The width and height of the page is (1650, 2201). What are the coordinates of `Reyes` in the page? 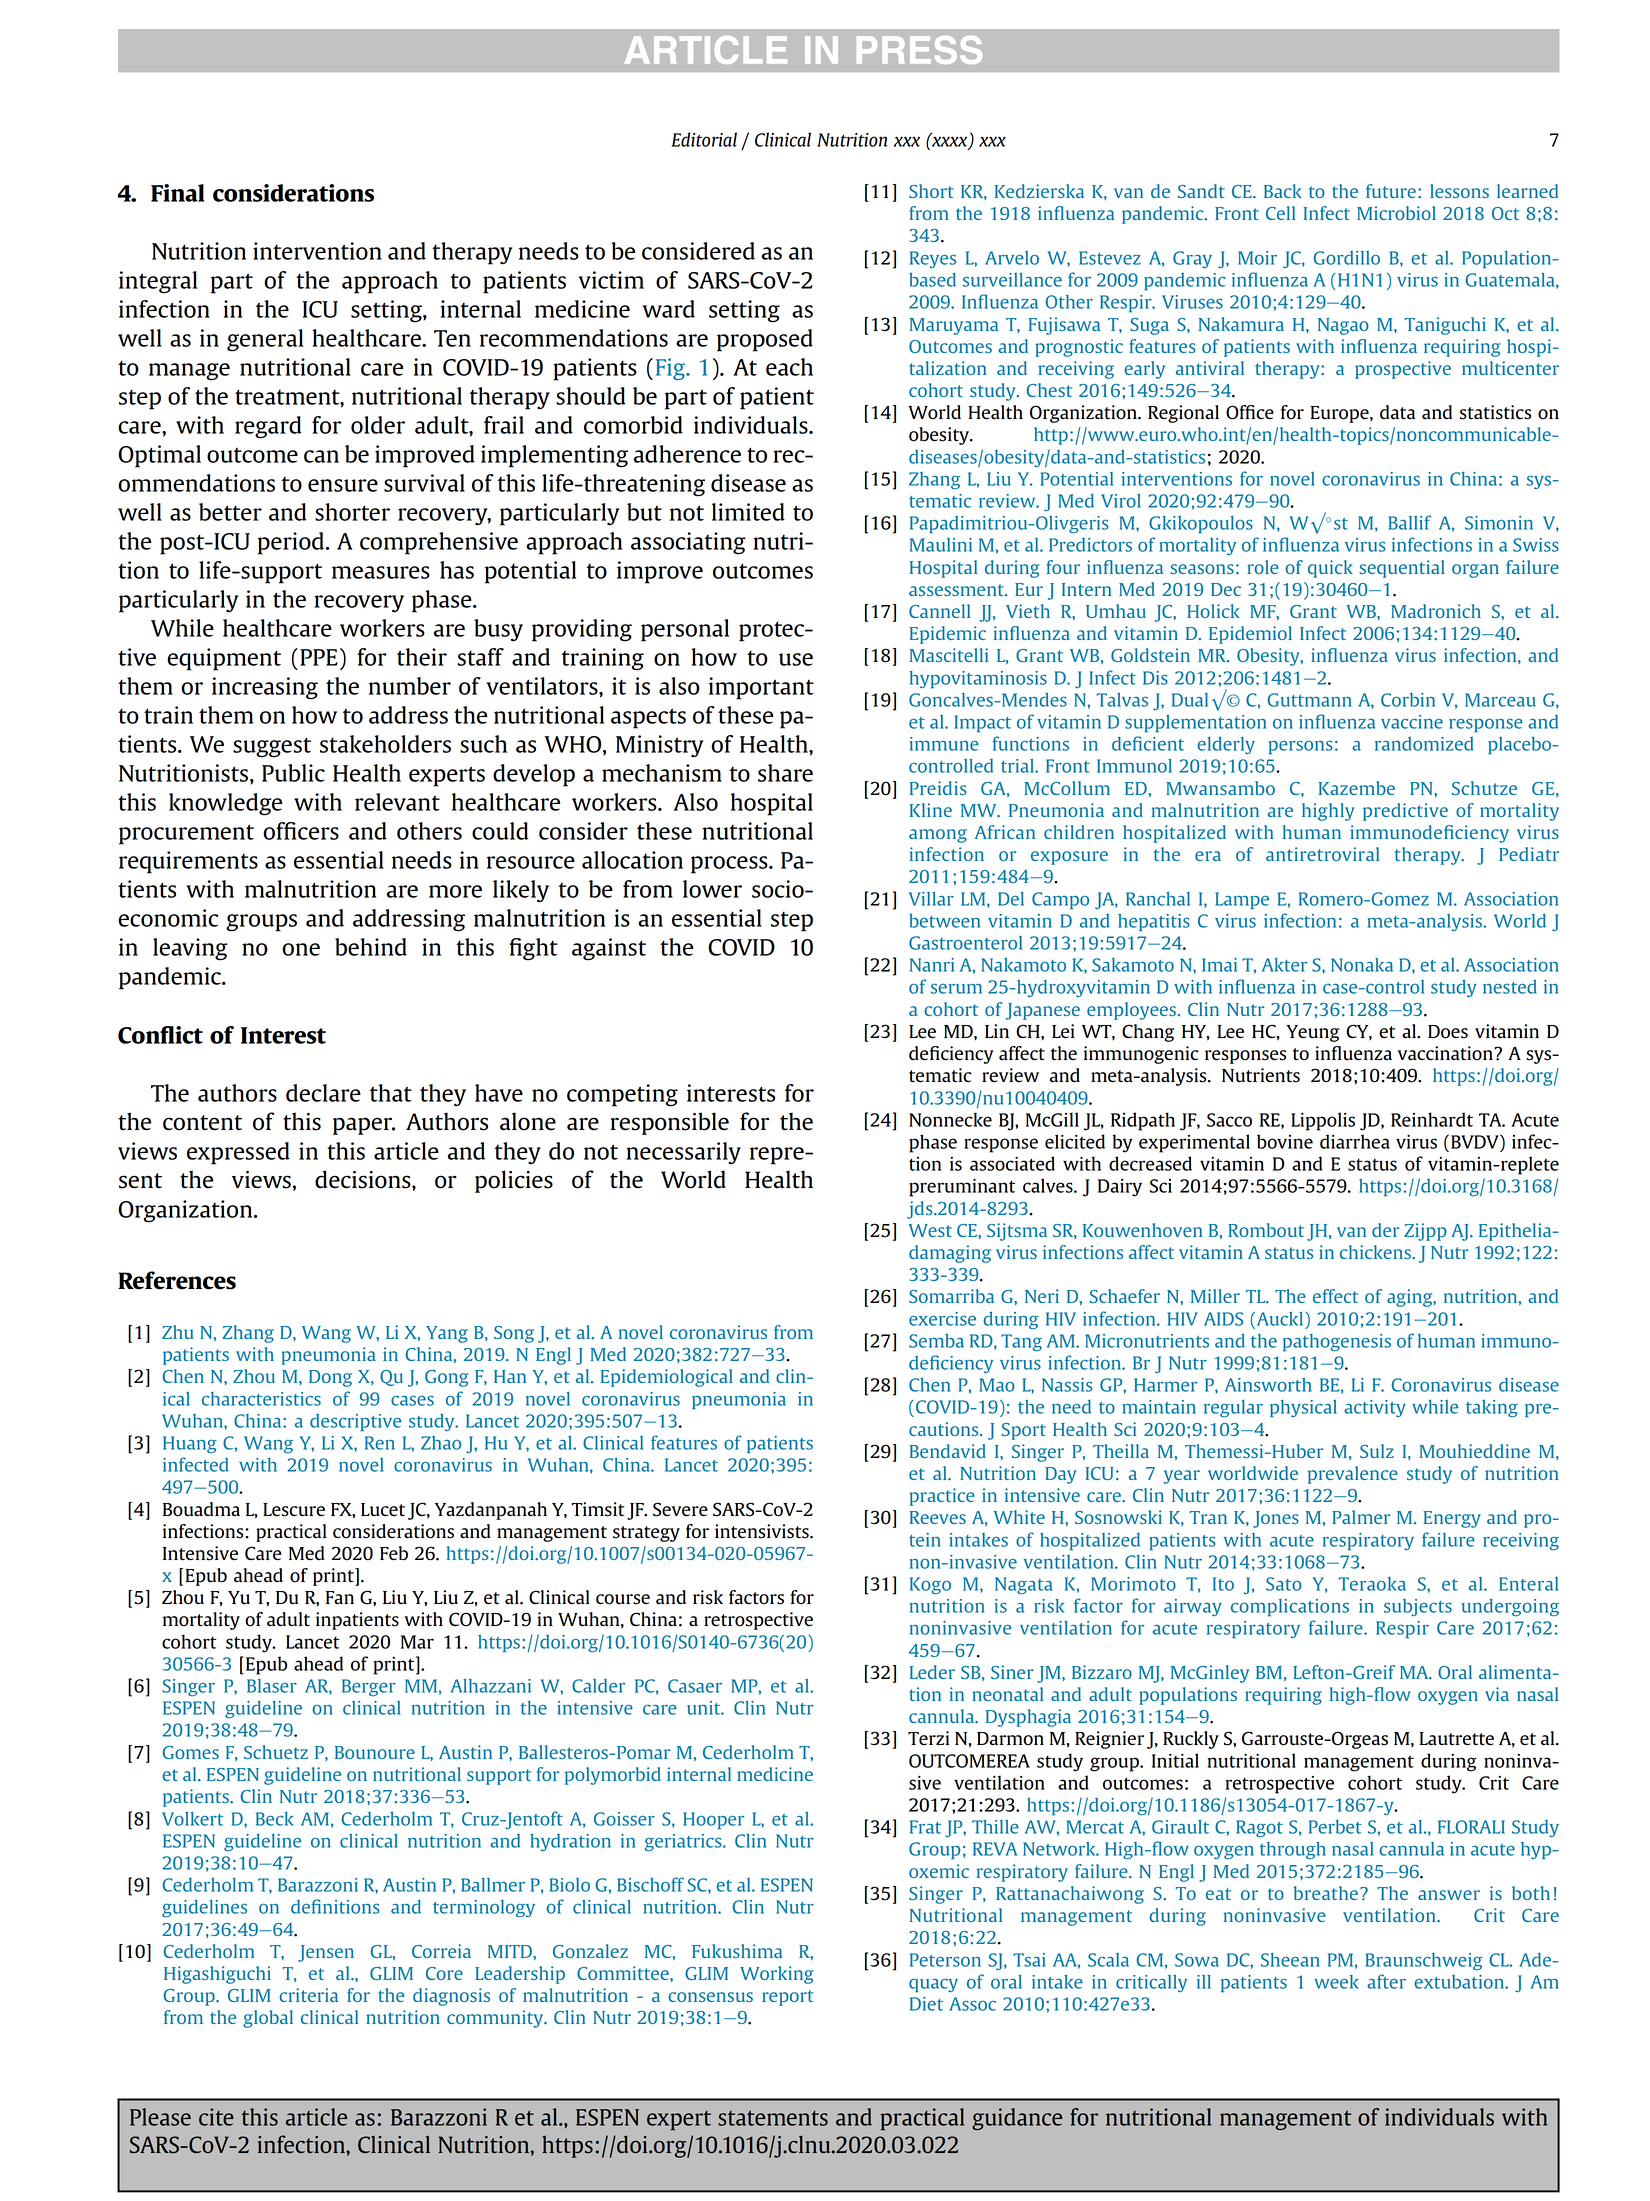 It's located at (933, 259).
